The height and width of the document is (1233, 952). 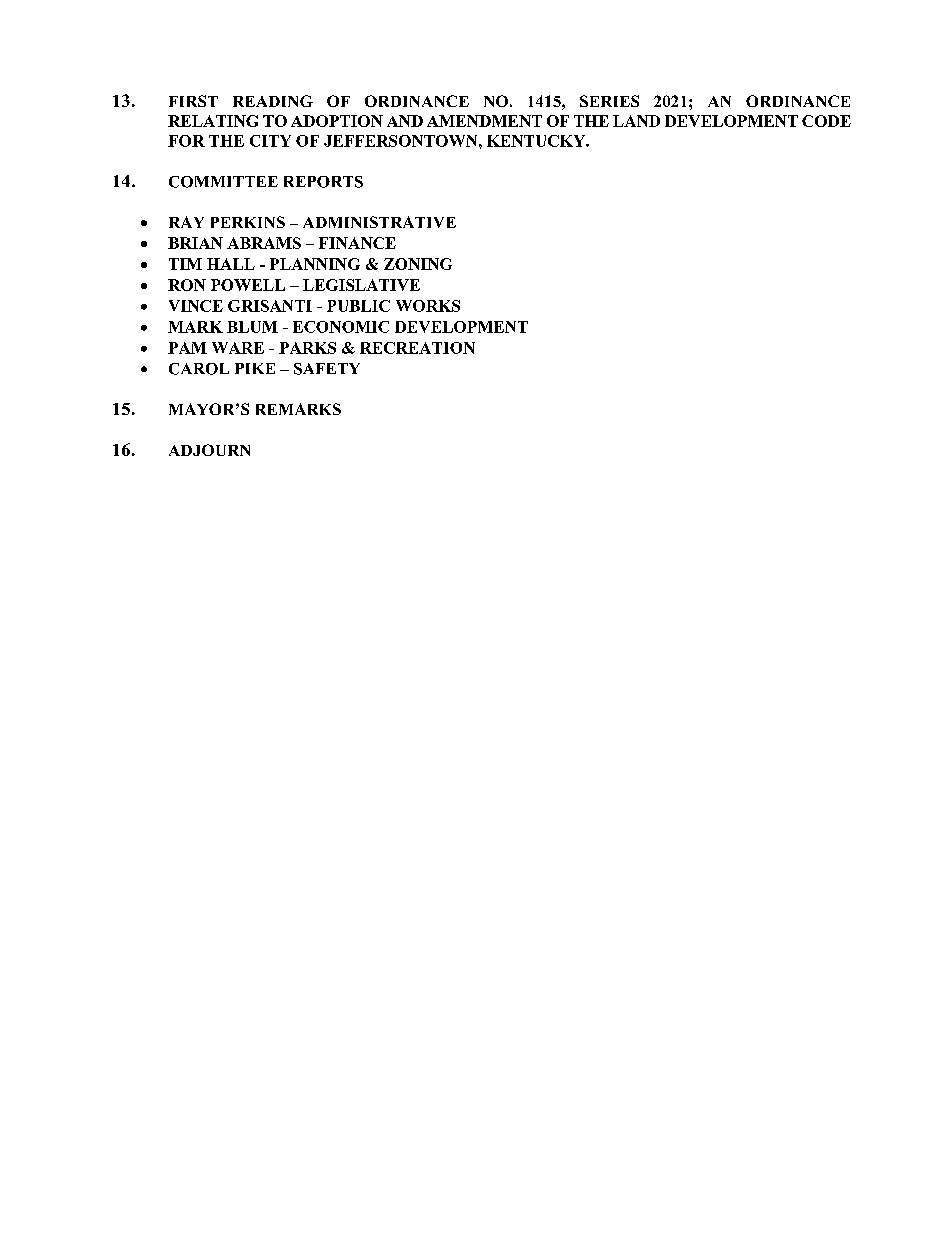 I want to click on POWELL, so click(x=248, y=285).
